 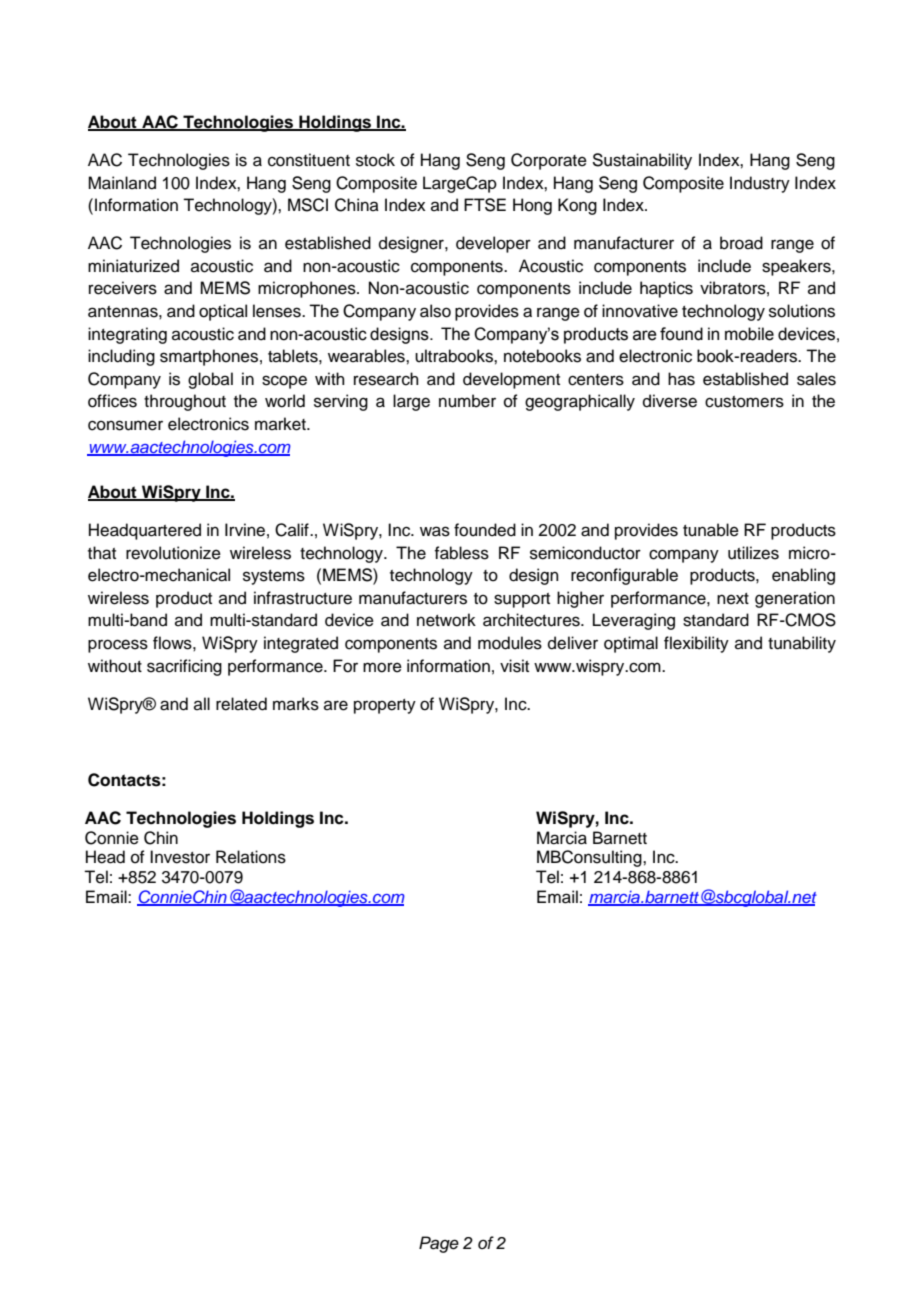 I want to click on Page, so click(x=439, y=1244).
